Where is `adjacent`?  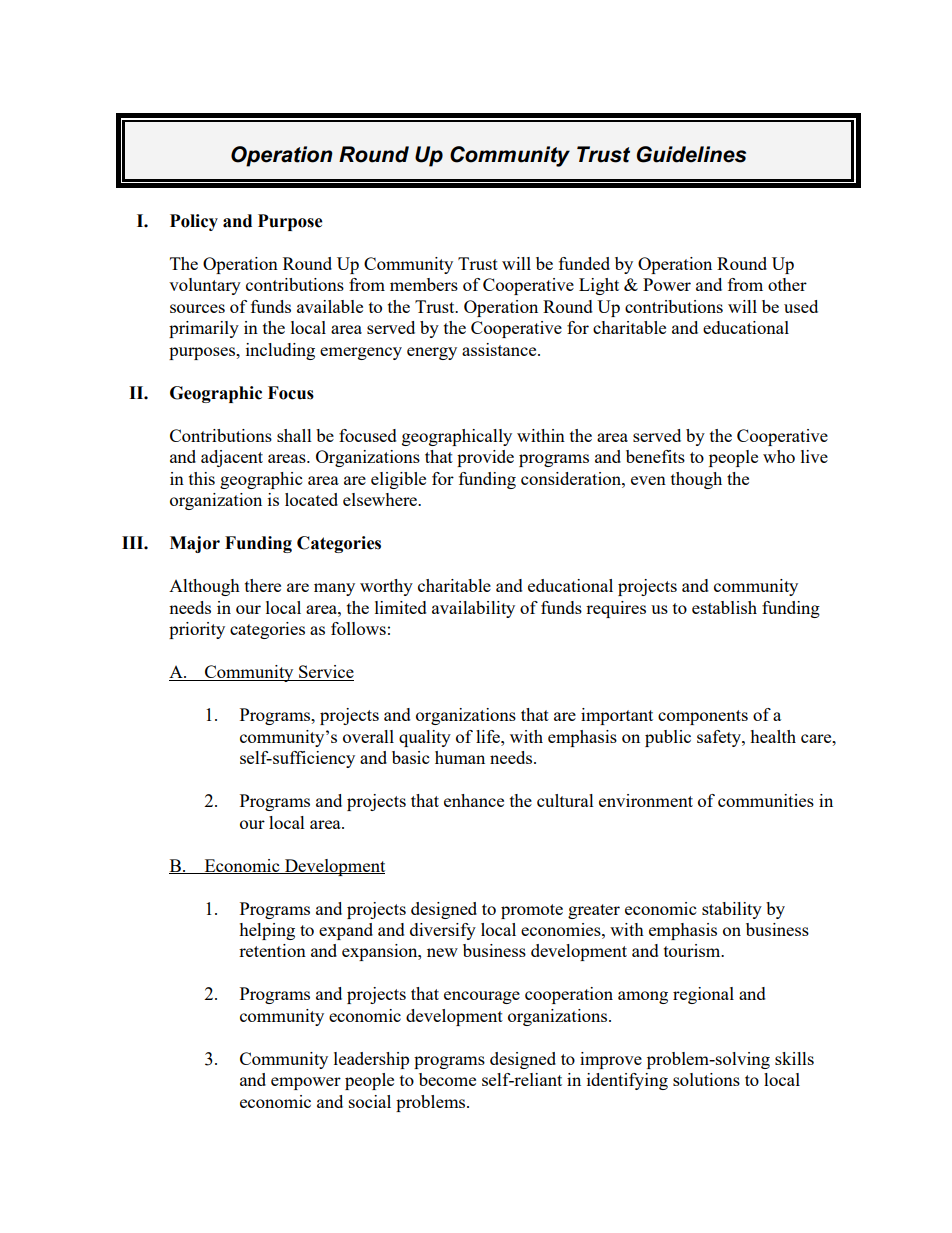
adjacent is located at coordinates (232, 458).
